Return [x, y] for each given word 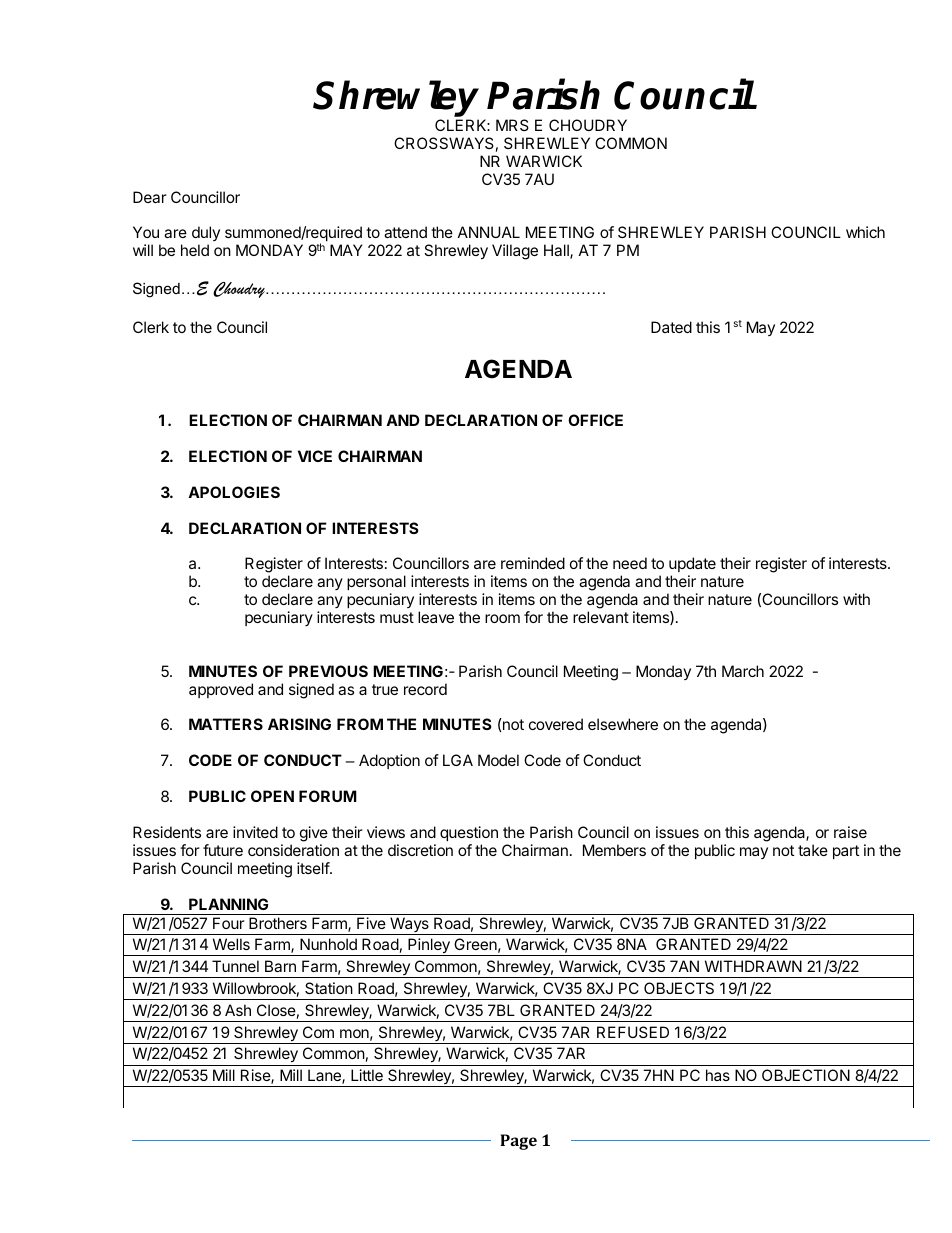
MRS [512, 125]
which [865, 232]
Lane [325, 1076]
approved [221, 690]
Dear [150, 197]
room [502, 618]
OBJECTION [806, 1075]
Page [518, 1142]
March [743, 671]
